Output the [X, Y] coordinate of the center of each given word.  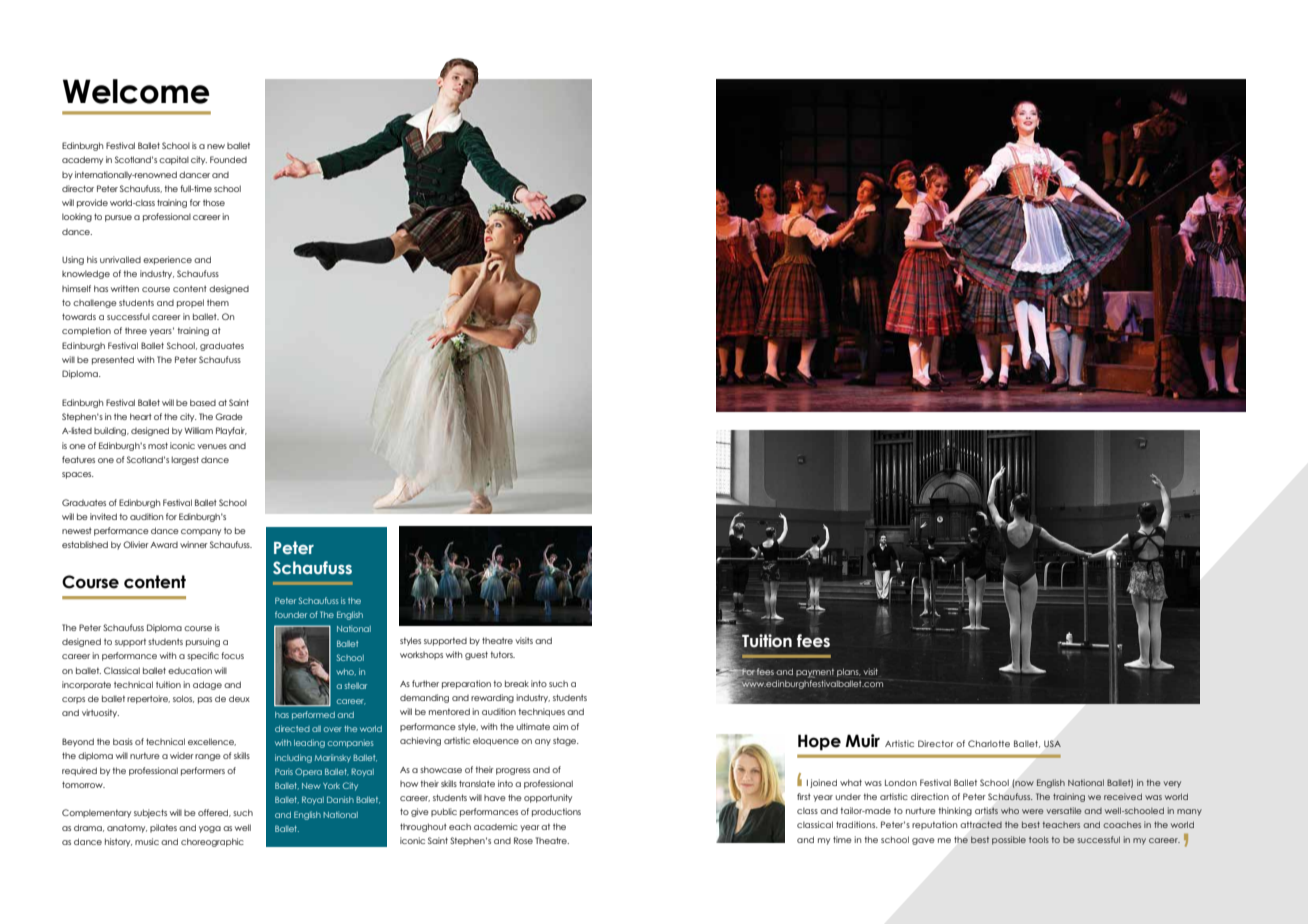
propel [190, 303]
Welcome [136, 91]
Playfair [231, 431]
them [218, 302]
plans [849, 672]
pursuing [203, 642]
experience [167, 260]
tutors [502, 654]
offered [214, 813]
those [214, 202]
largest [185, 460]
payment [815, 673]
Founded [228, 159]
